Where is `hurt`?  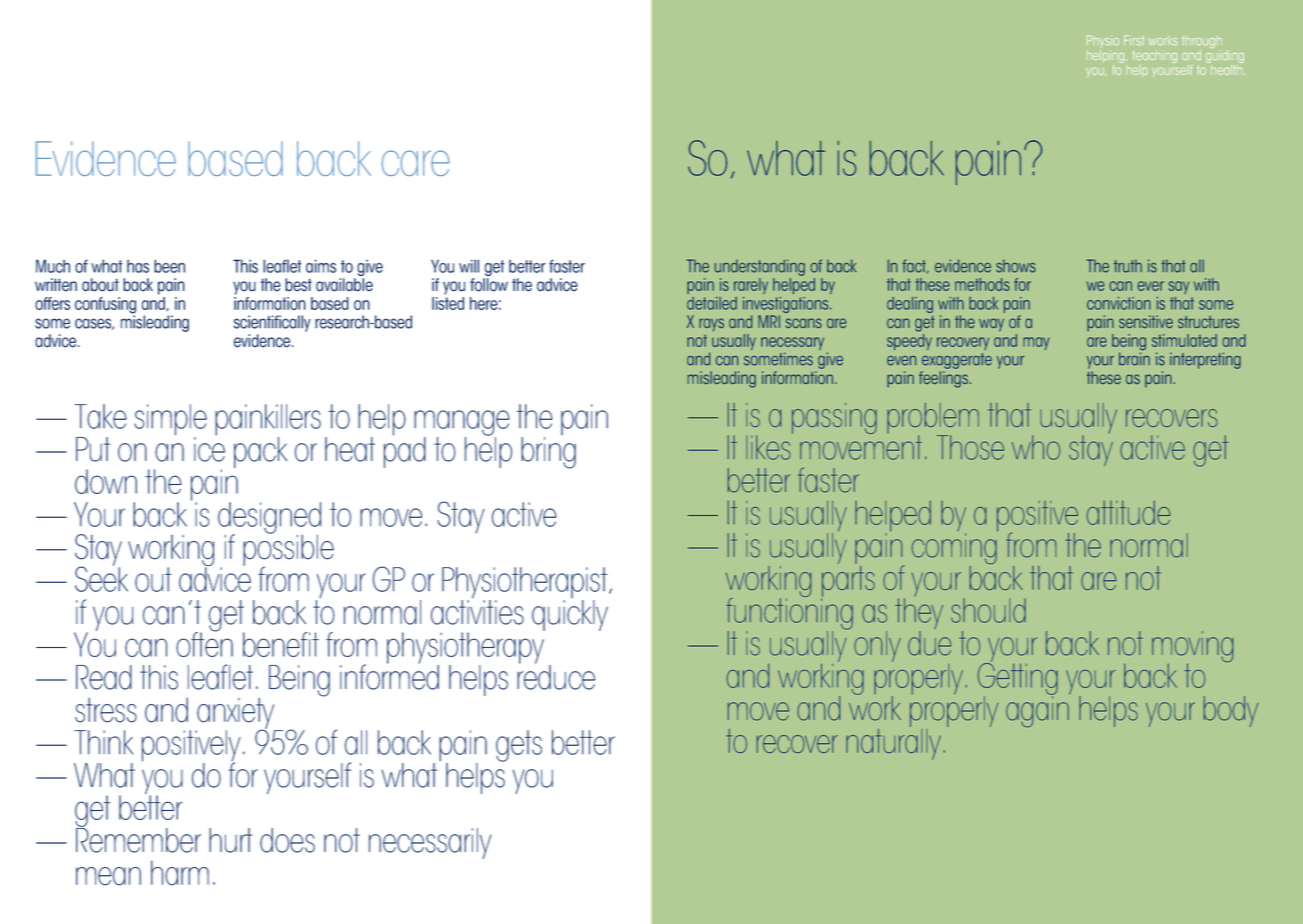 hurt is located at coordinates (230, 840).
